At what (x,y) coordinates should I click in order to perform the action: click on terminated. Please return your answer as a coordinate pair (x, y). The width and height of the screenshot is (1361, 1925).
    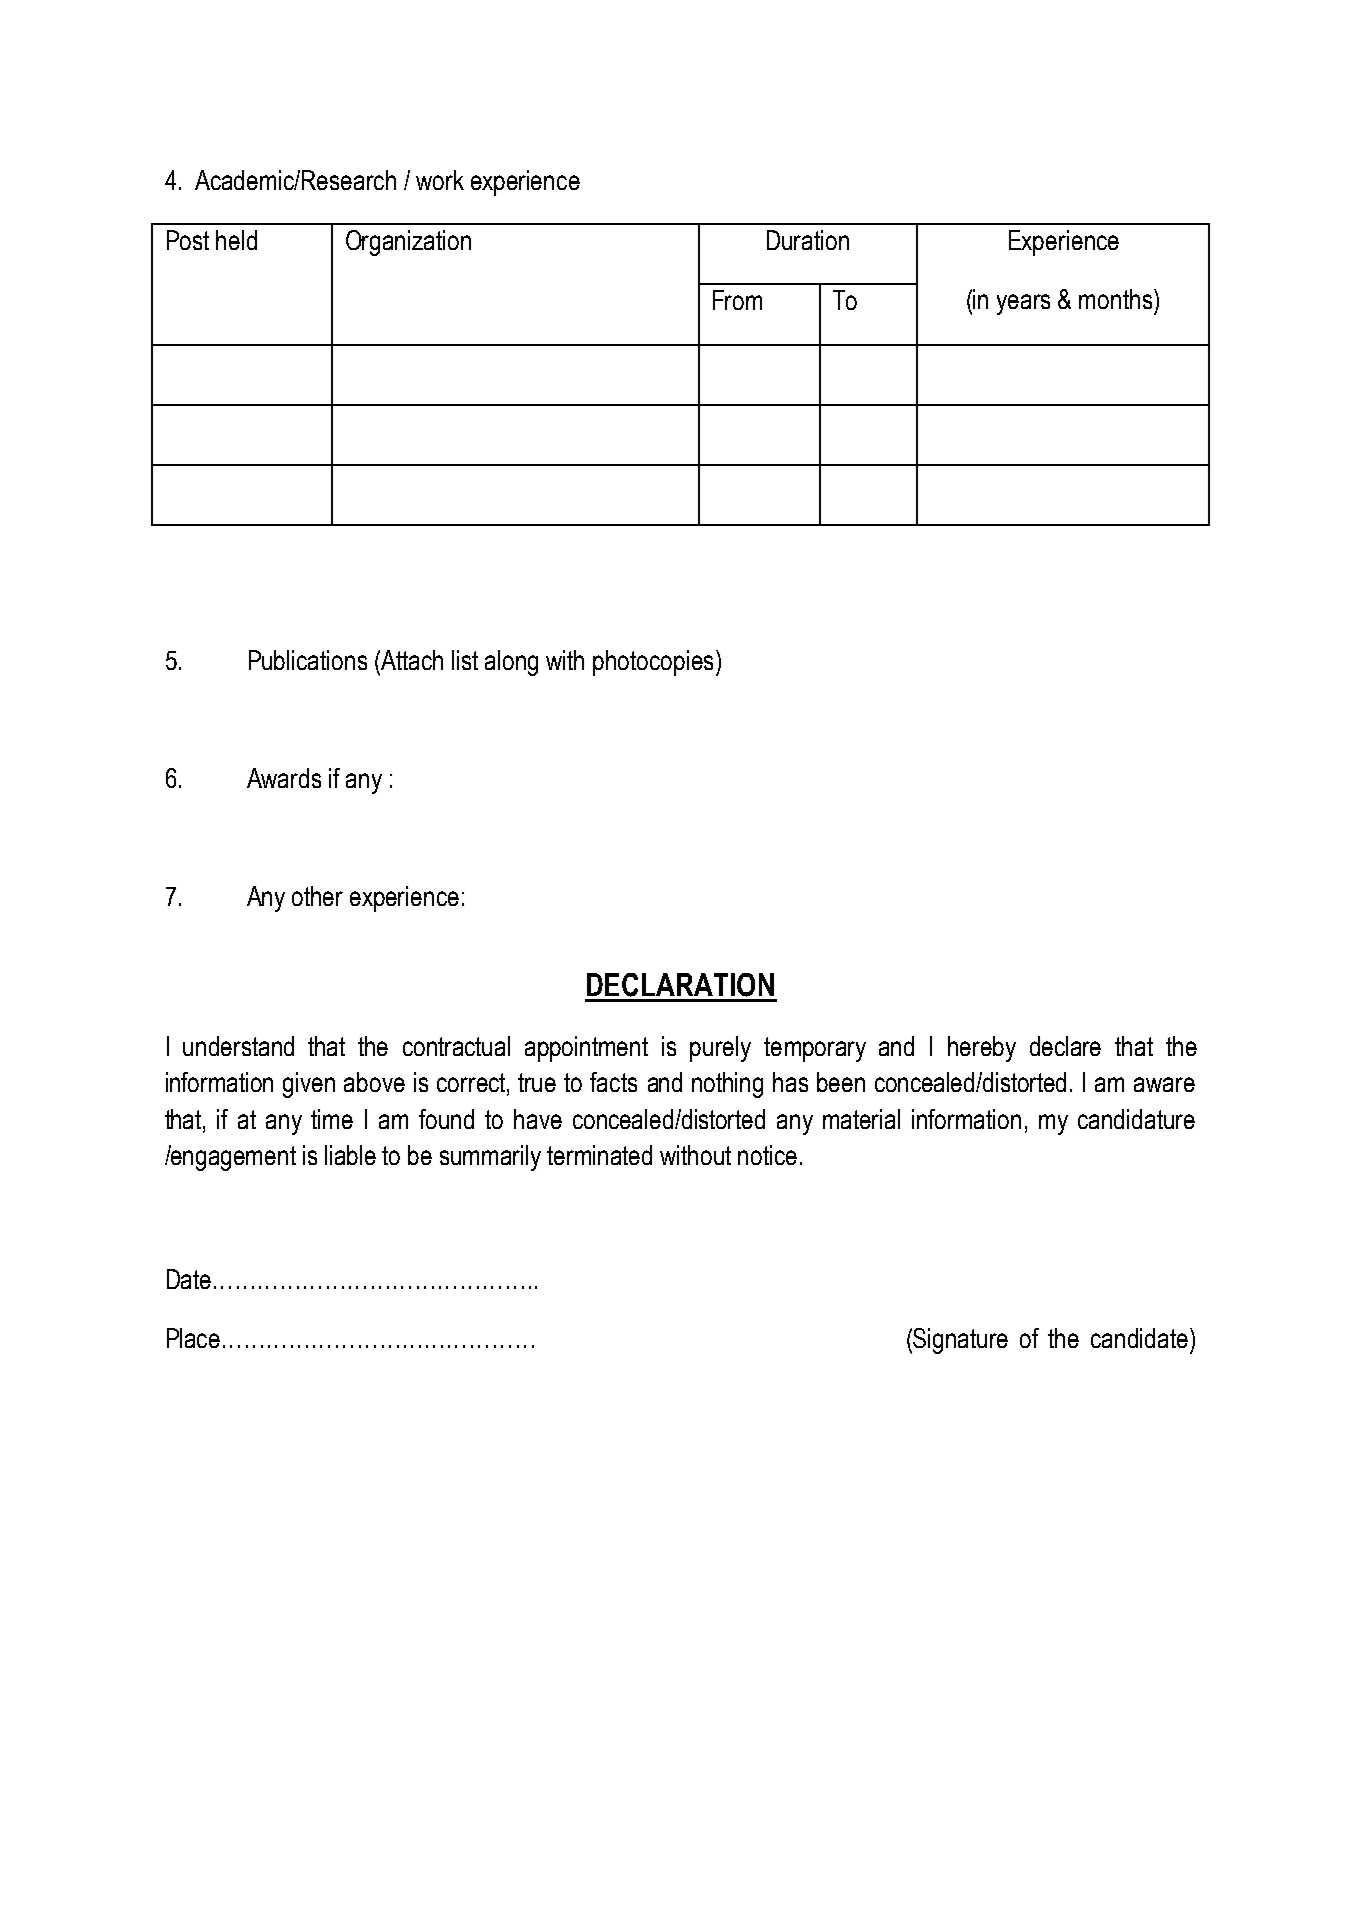
    Looking at the image, I should click on (599, 1155).
